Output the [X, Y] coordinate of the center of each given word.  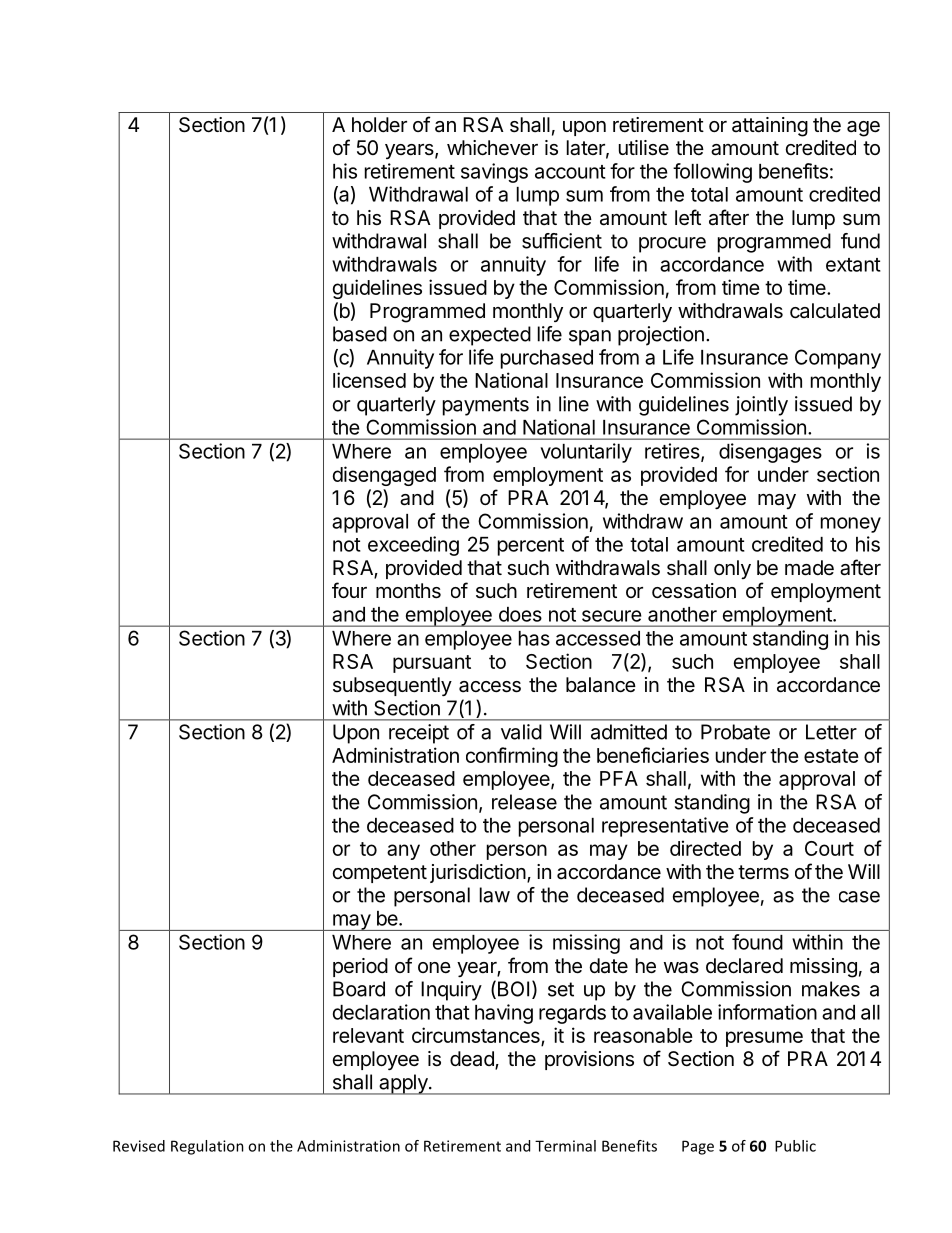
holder [379, 124]
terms [763, 872]
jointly [761, 406]
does [520, 614]
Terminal [565, 1146]
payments [486, 406]
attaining [770, 127]
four [349, 590]
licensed [369, 380]
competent [380, 874]
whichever [492, 148]
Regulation [207, 1147]
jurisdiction [478, 873]
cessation [694, 591]
